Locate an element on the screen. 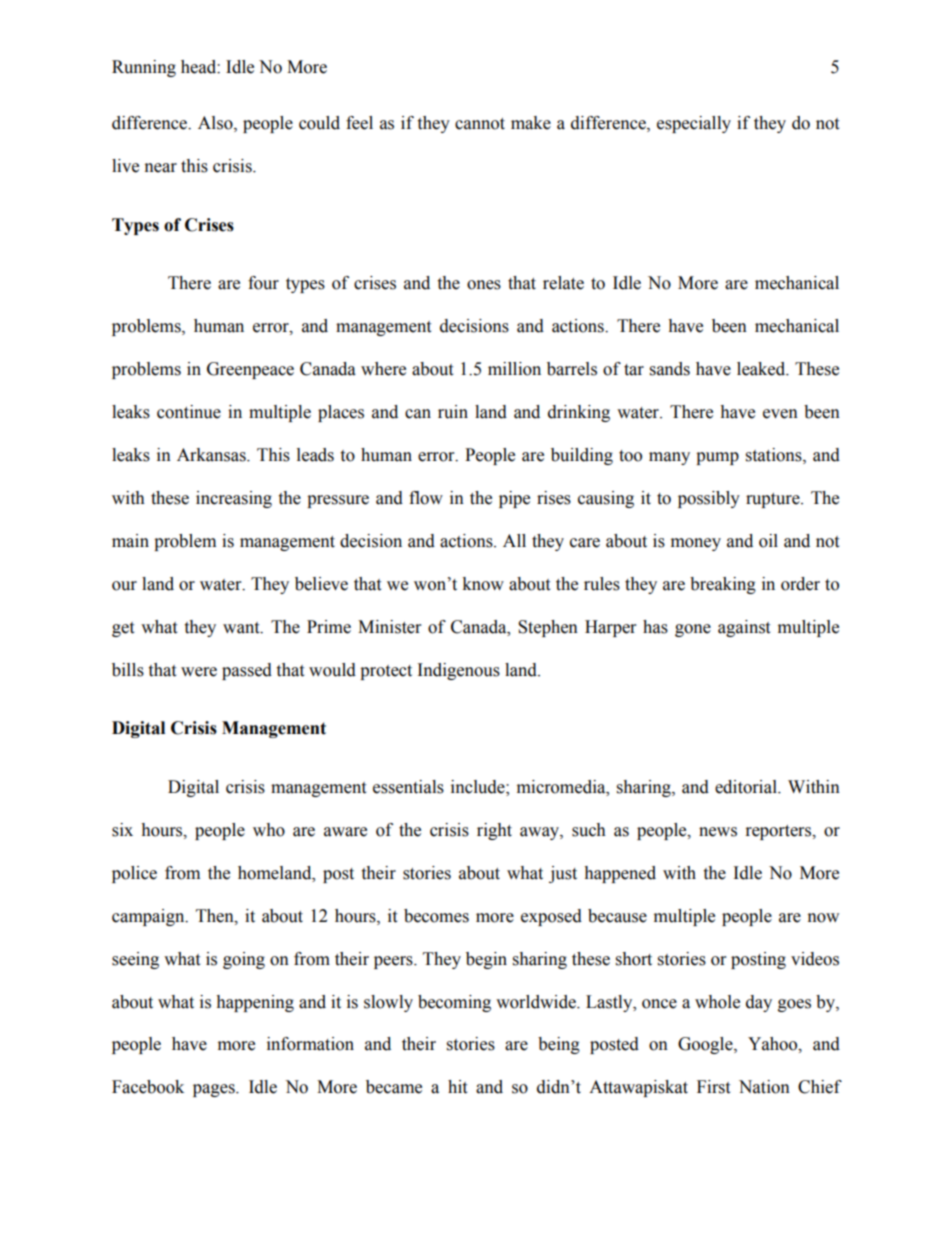  pages is located at coordinates (215, 1090).
